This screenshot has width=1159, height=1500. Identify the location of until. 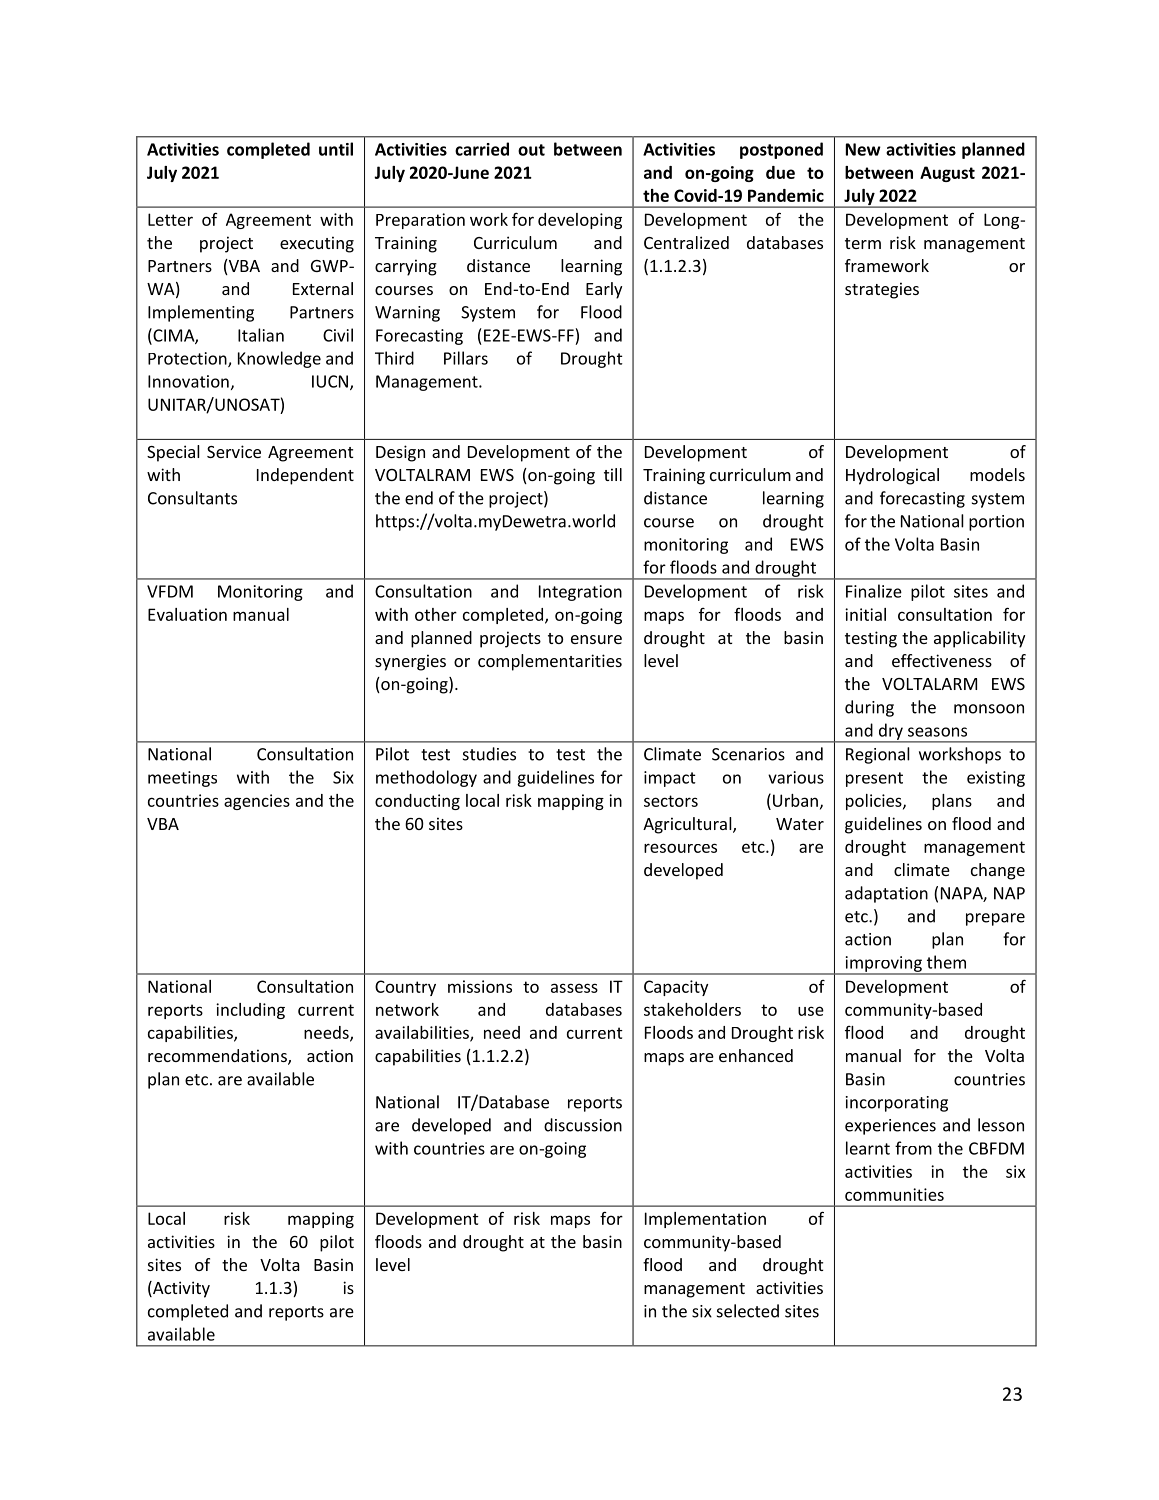
(336, 149).
